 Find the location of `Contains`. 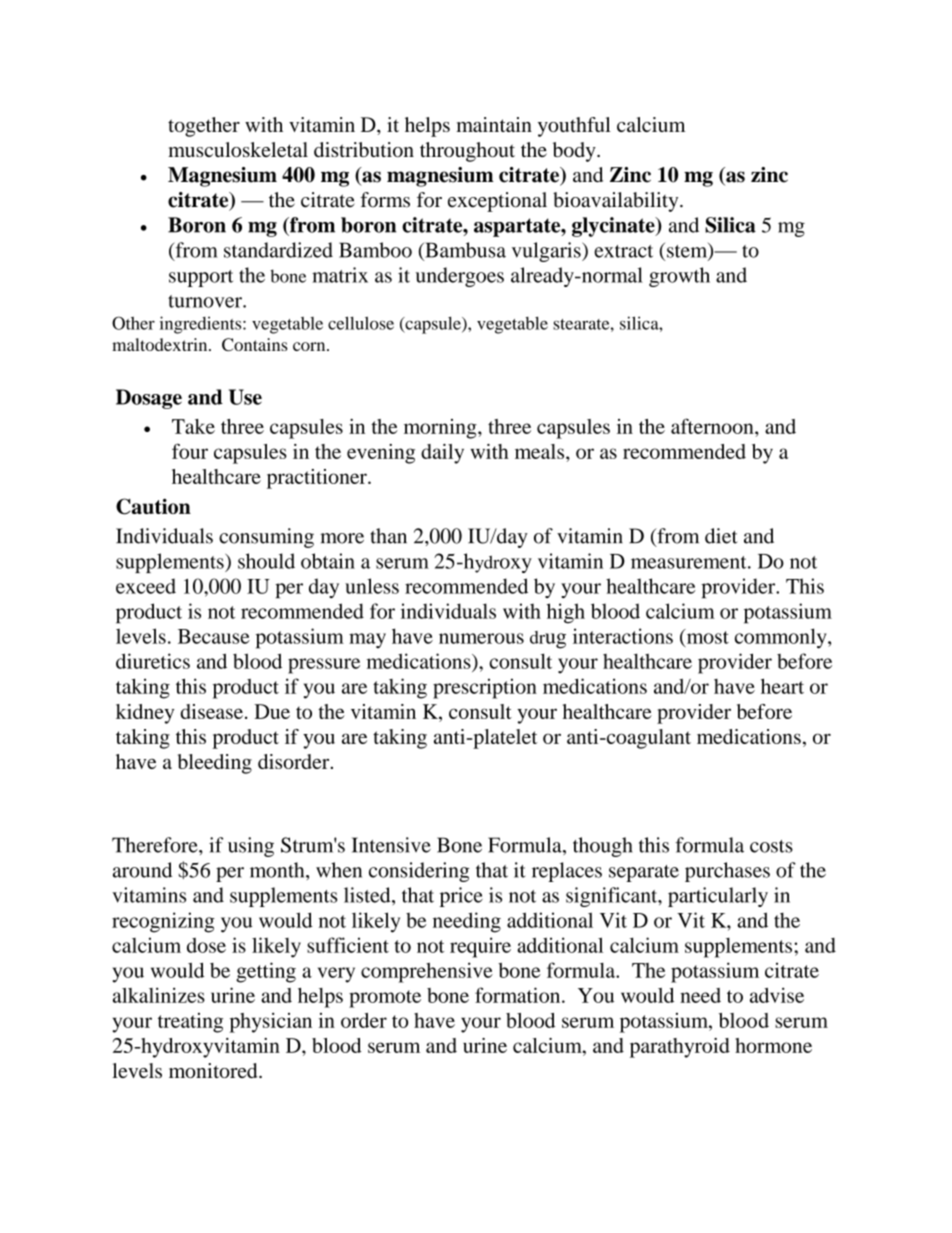

Contains is located at coordinates (255, 344).
